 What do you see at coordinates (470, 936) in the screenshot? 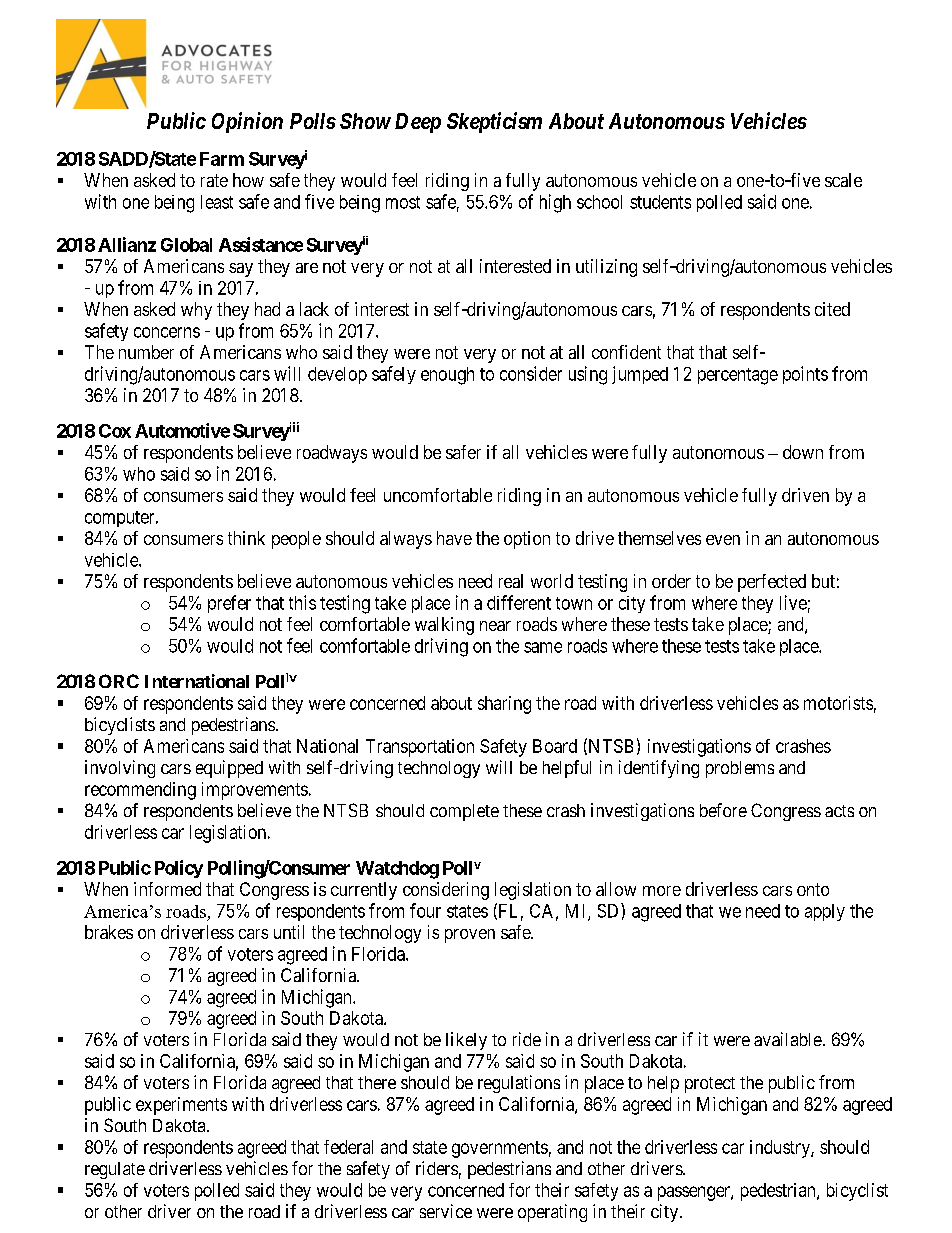
I see `proven` at bounding box center [470, 936].
